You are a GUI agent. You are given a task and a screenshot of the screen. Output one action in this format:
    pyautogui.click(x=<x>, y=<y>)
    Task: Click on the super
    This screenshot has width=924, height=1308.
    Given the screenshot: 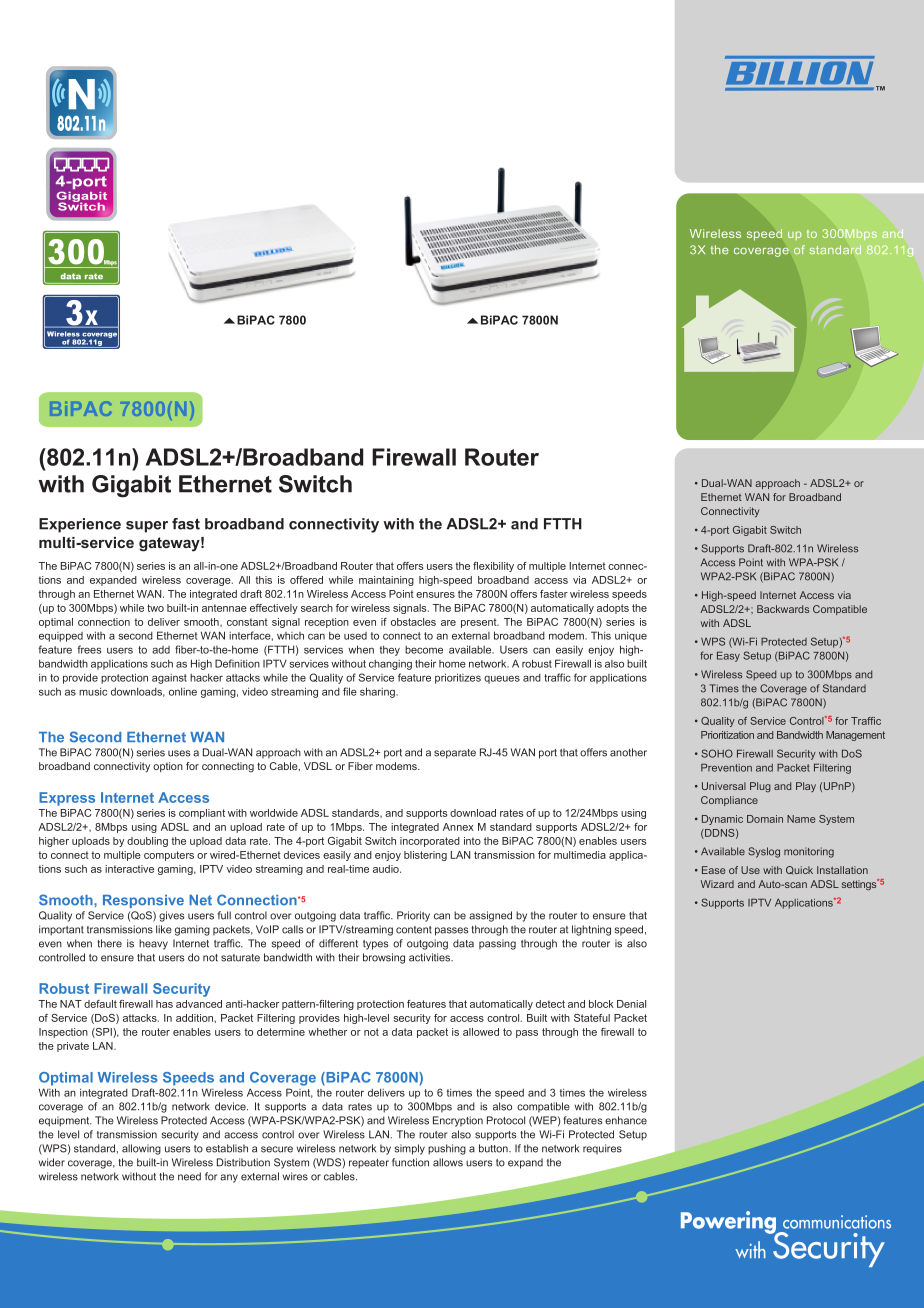 What is the action you would take?
    pyautogui.click(x=147, y=527)
